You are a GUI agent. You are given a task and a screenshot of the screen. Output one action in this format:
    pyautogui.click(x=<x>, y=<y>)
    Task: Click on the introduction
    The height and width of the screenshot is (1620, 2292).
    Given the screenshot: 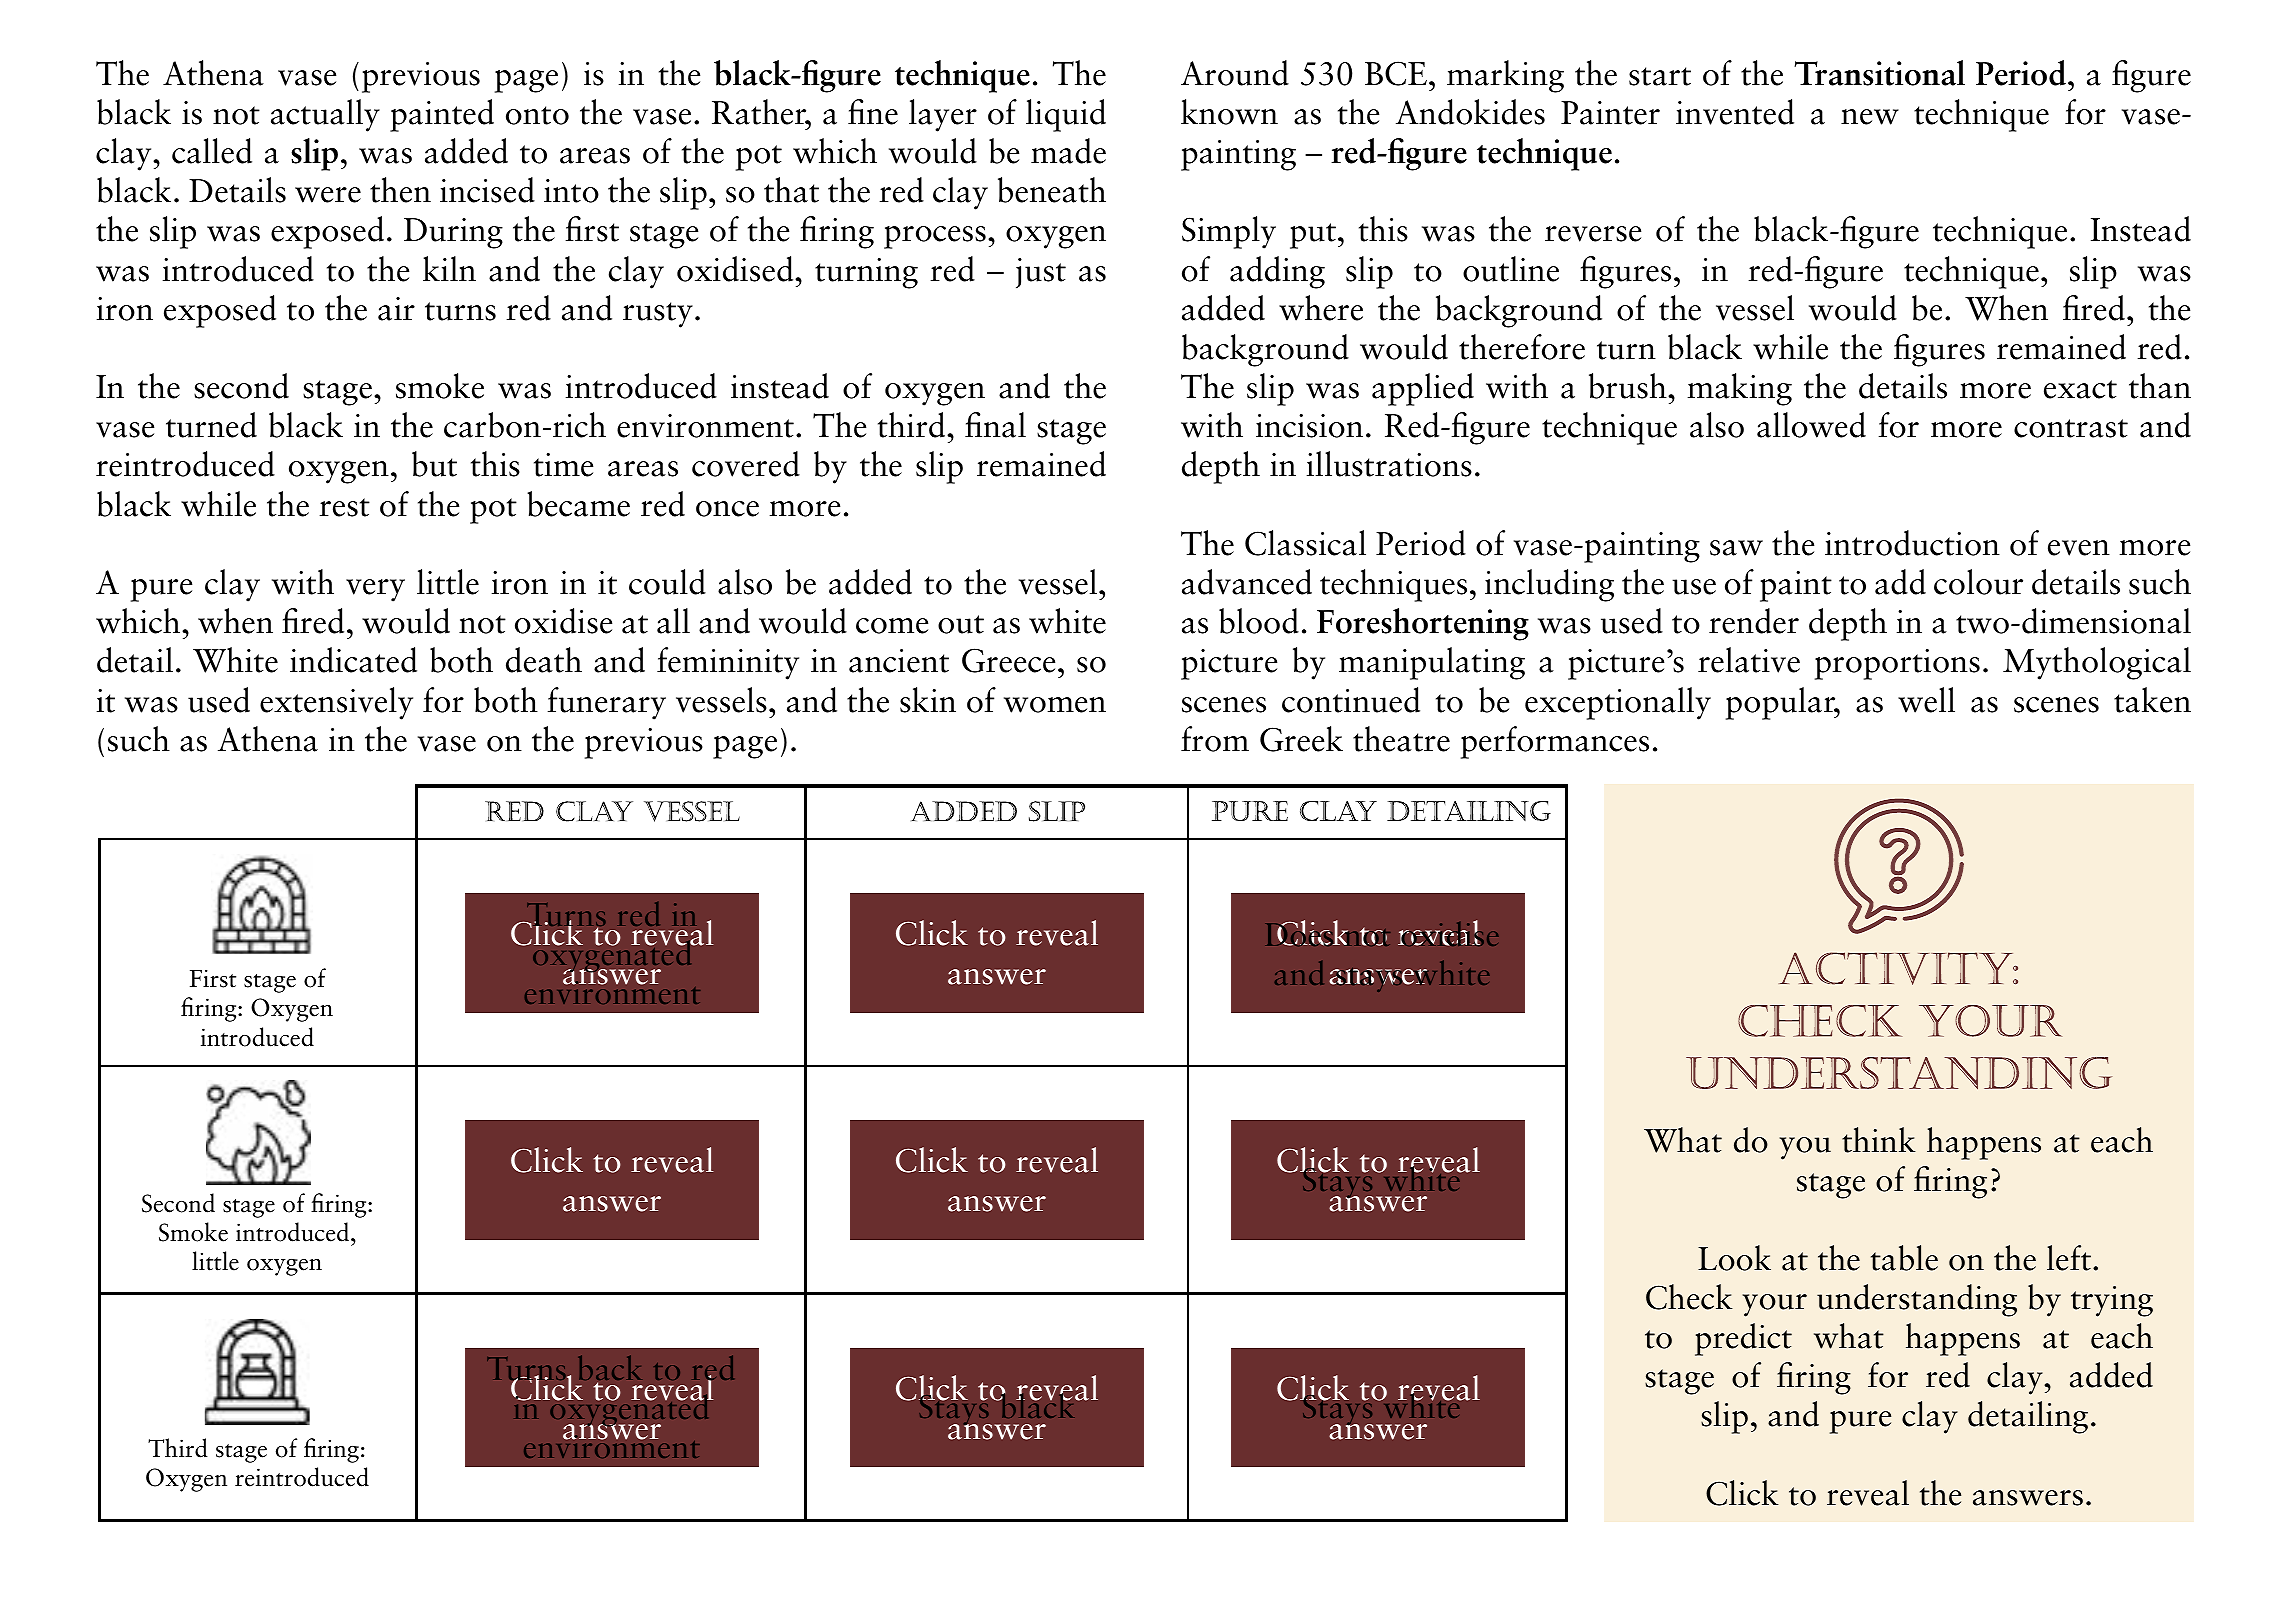 What is the action you would take?
    pyautogui.click(x=1912, y=543)
